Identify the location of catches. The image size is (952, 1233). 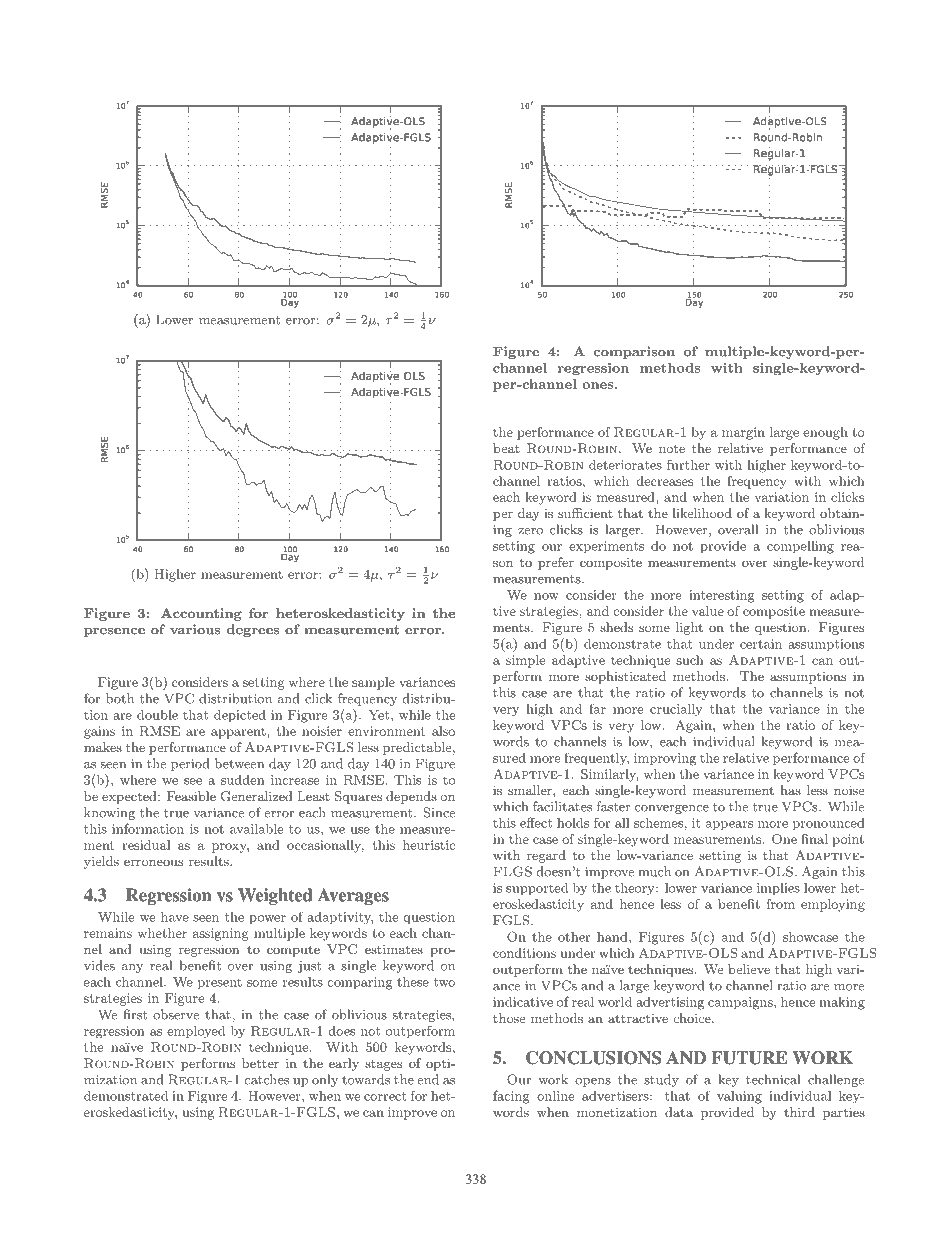
(266, 1079).
